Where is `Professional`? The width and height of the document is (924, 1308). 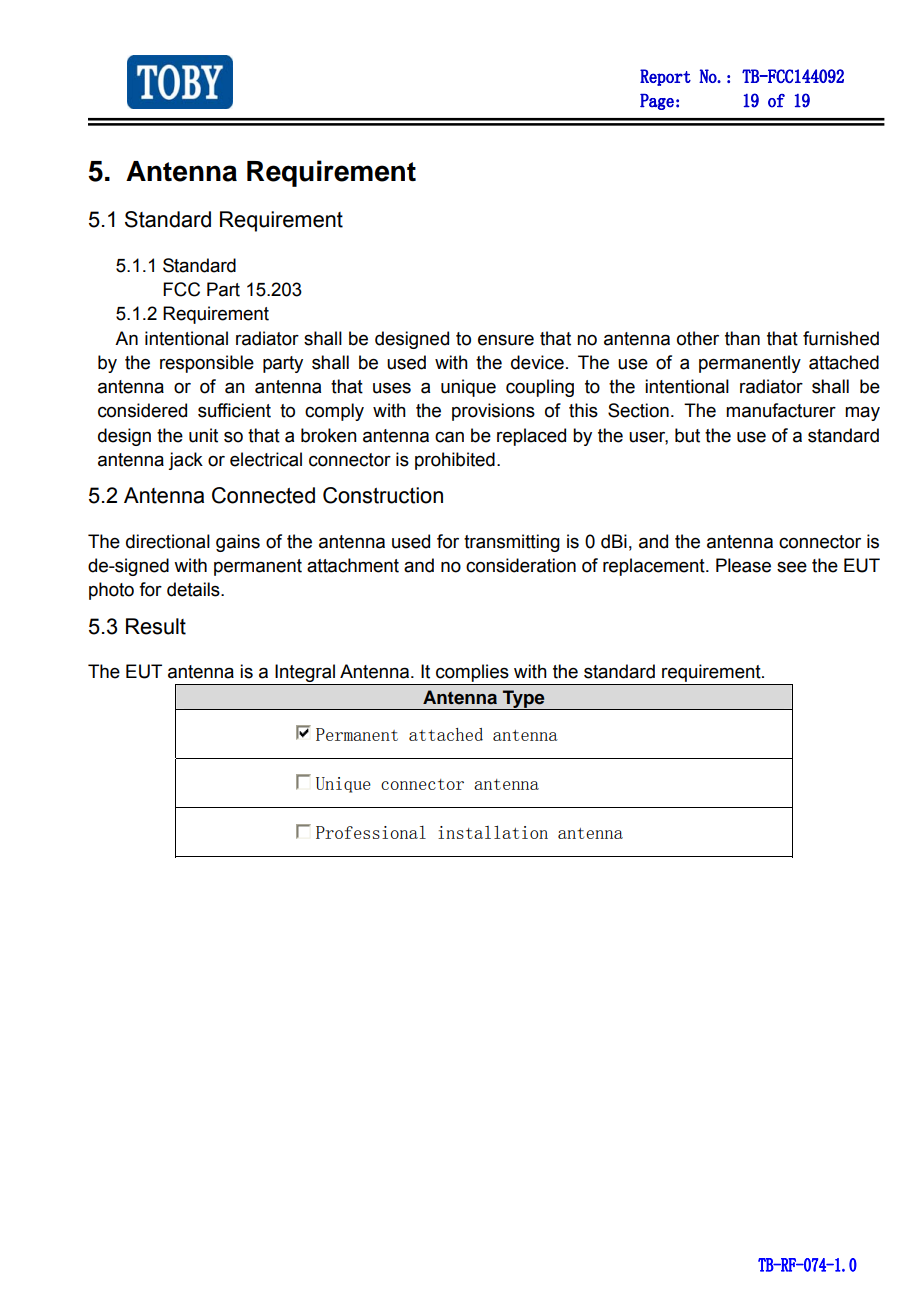
Professional is located at coordinates (371, 832).
